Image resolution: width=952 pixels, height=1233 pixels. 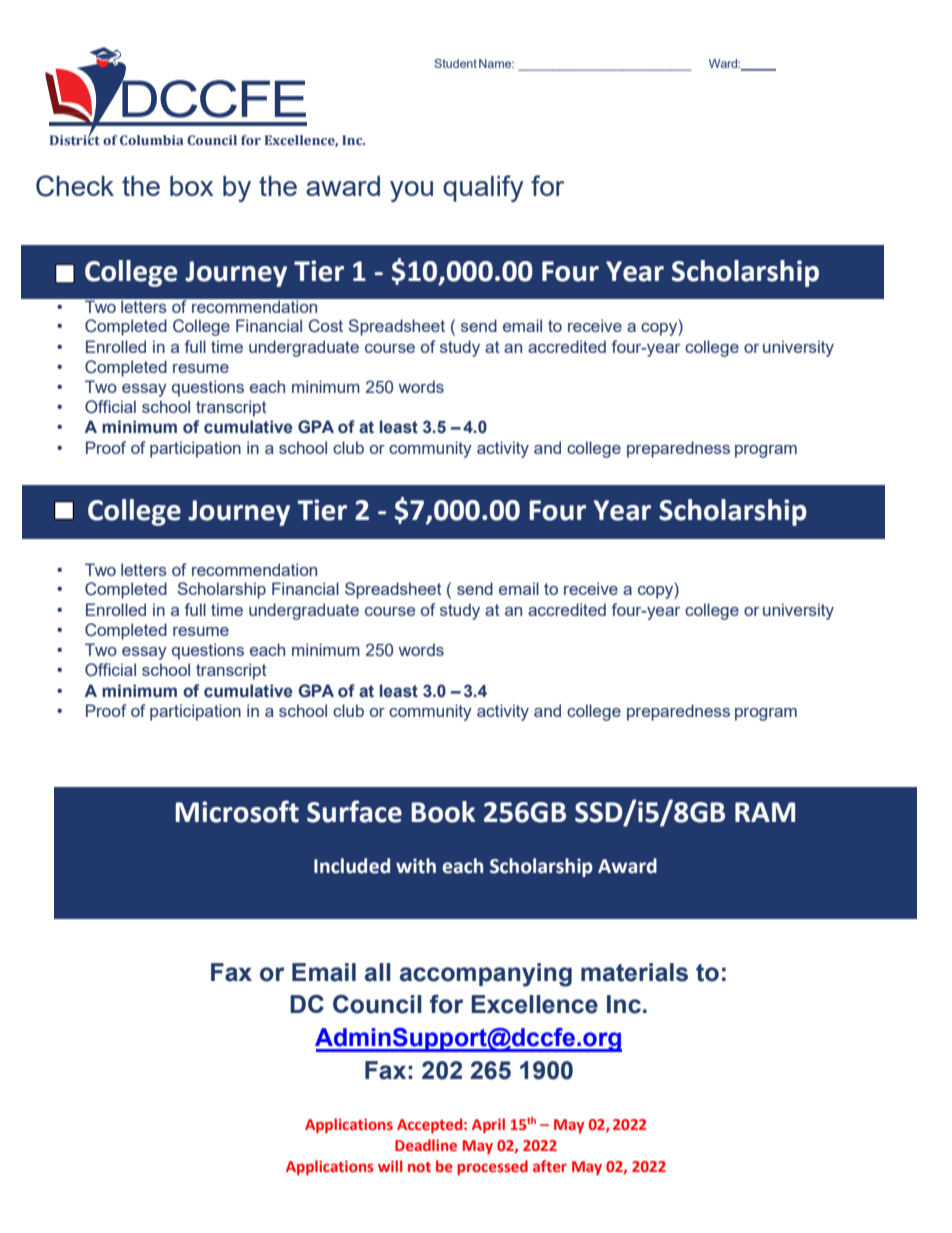 What do you see at coordinates (352, 866) in the document?
I see `Included` at bounding box center [352, 866].
